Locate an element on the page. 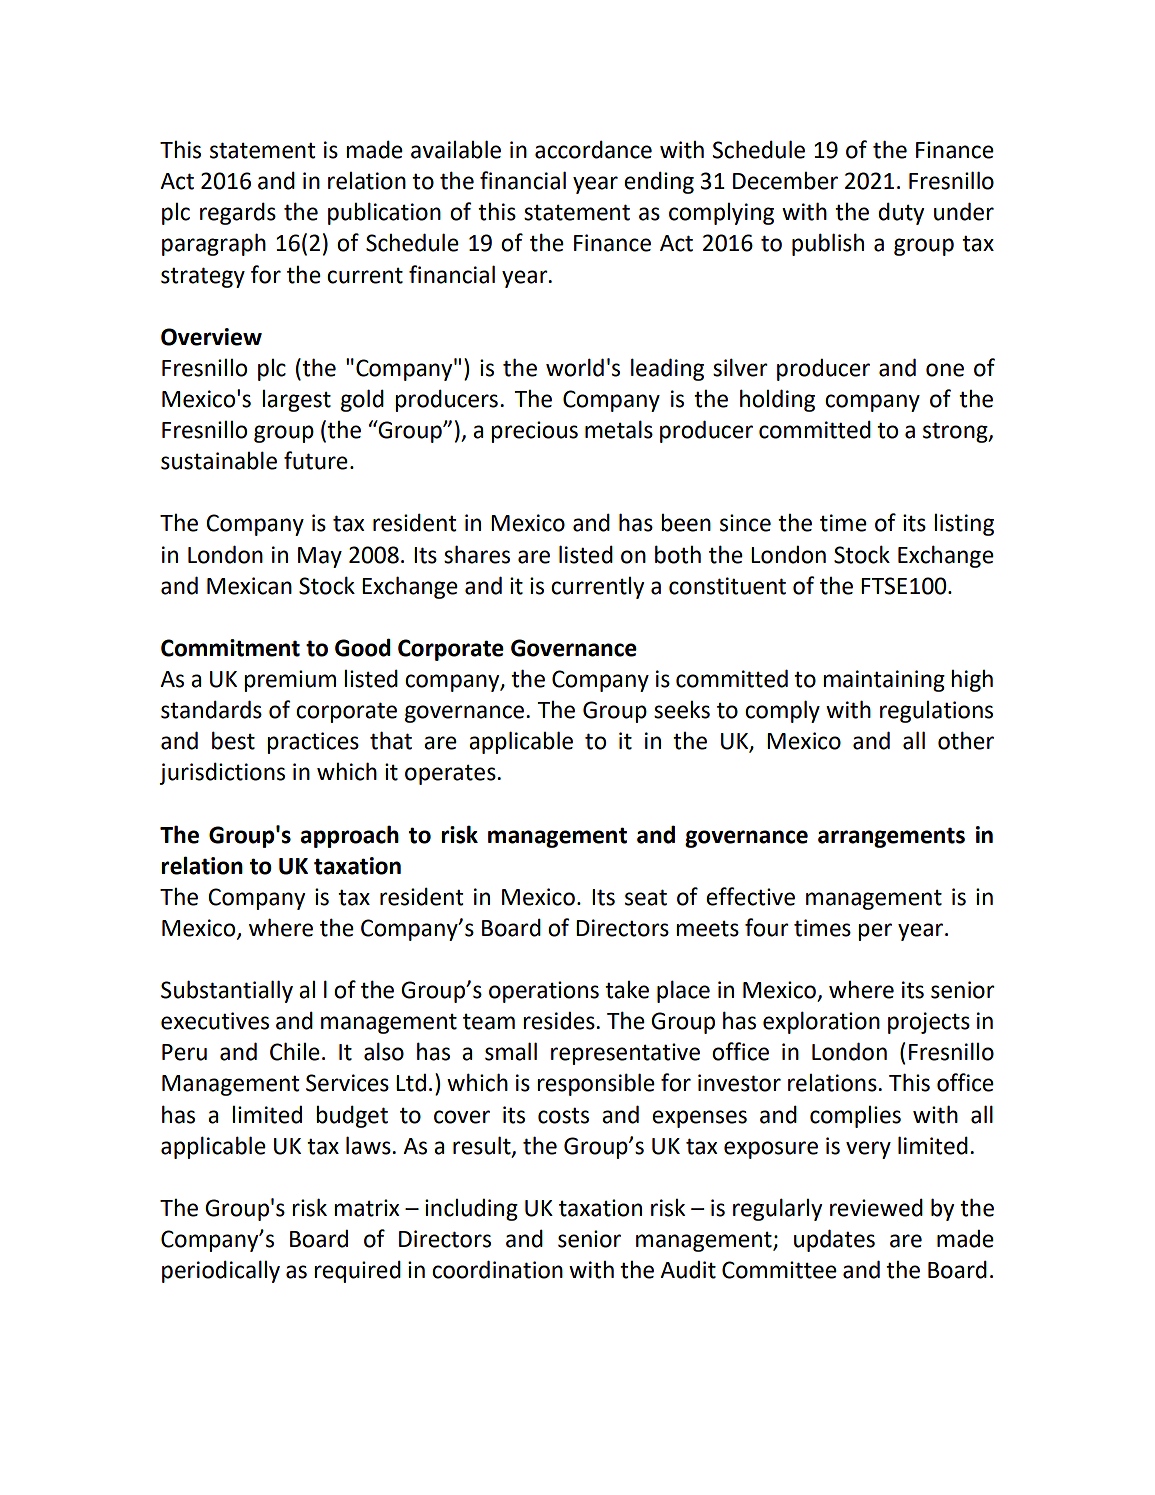  maintaining is located at coordinates (884, 681).
